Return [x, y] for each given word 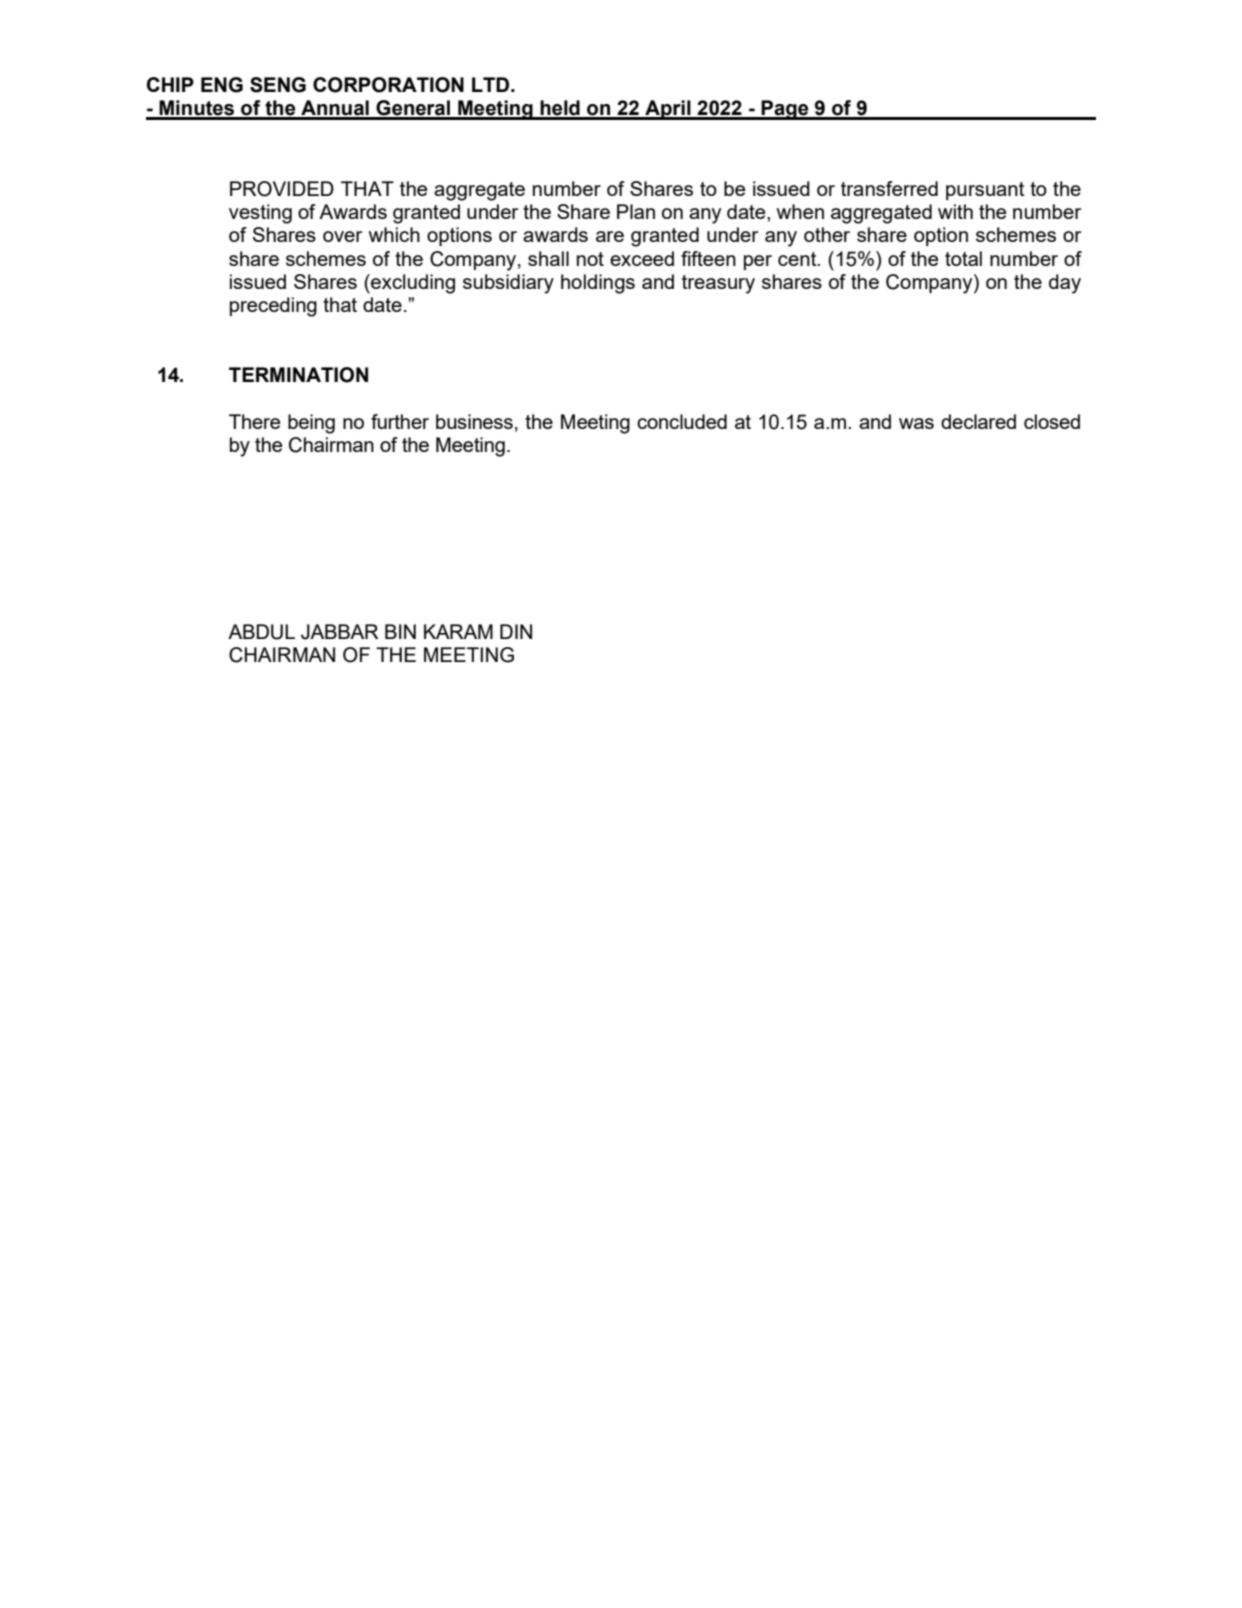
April [668, 110]
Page [785, 110]
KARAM [458, 631]
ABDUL [261, 632]
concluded [682, 421]
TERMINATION [298, 375]
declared [978, 421]
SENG [278, 85]
